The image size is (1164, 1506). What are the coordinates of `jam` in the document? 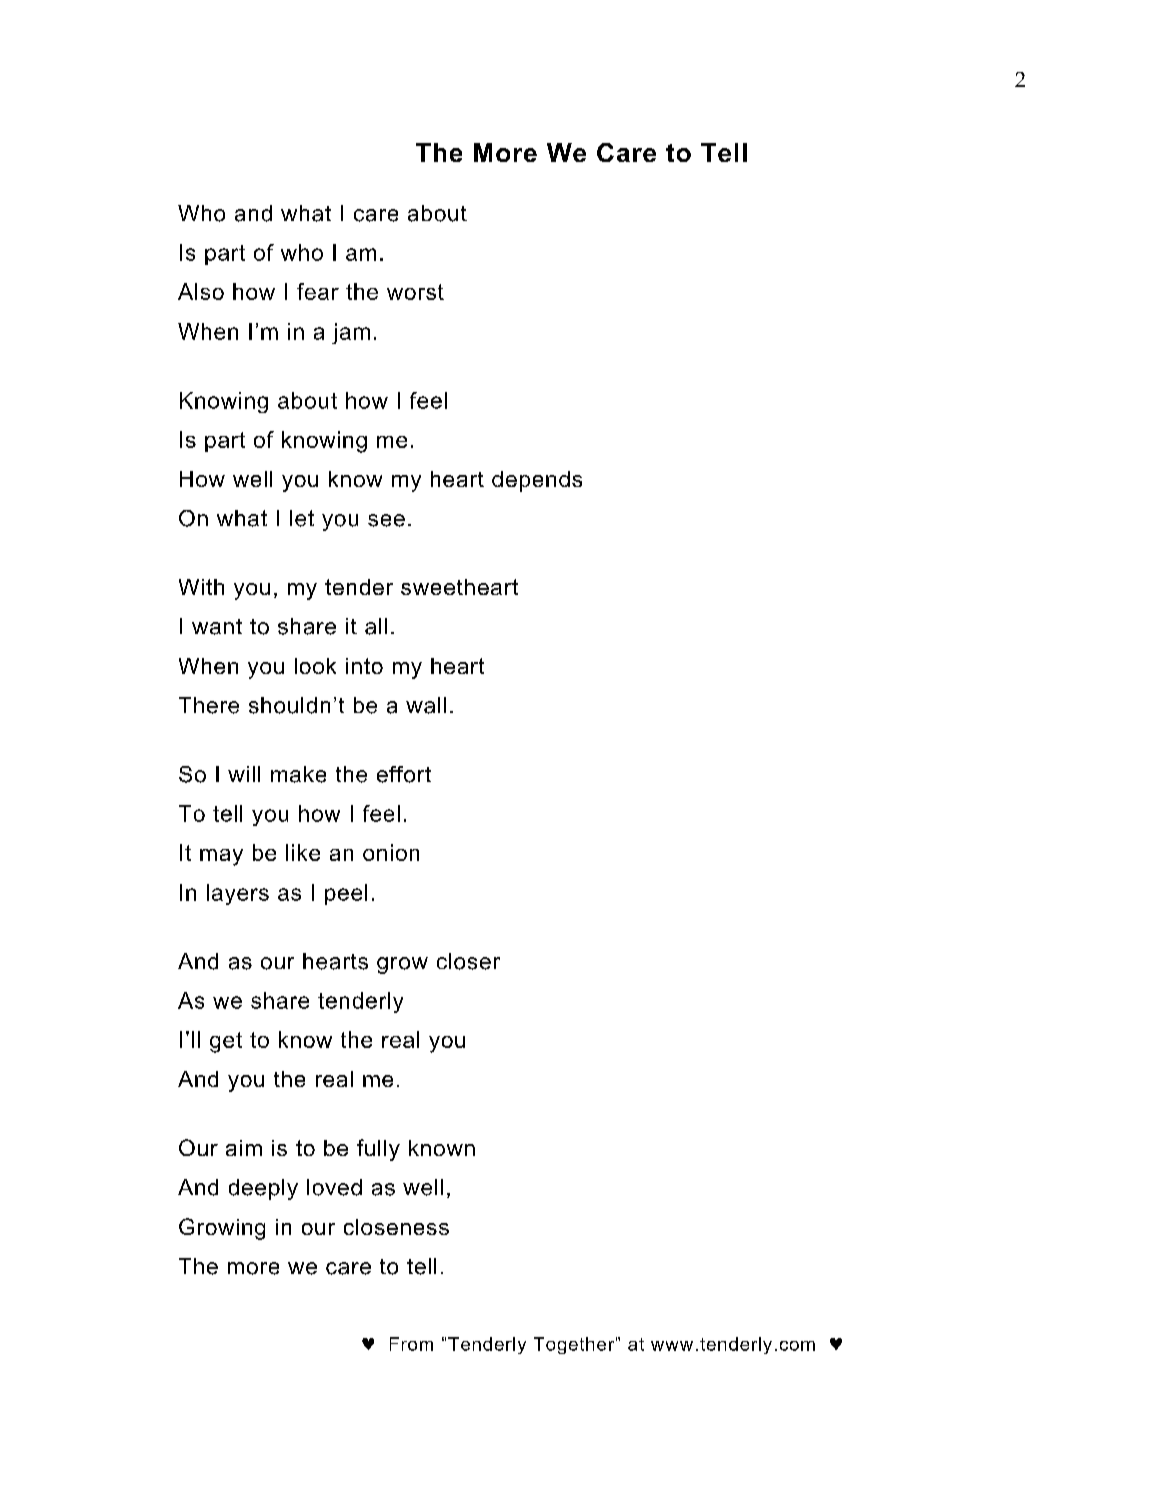 It's located at (351, 333).
